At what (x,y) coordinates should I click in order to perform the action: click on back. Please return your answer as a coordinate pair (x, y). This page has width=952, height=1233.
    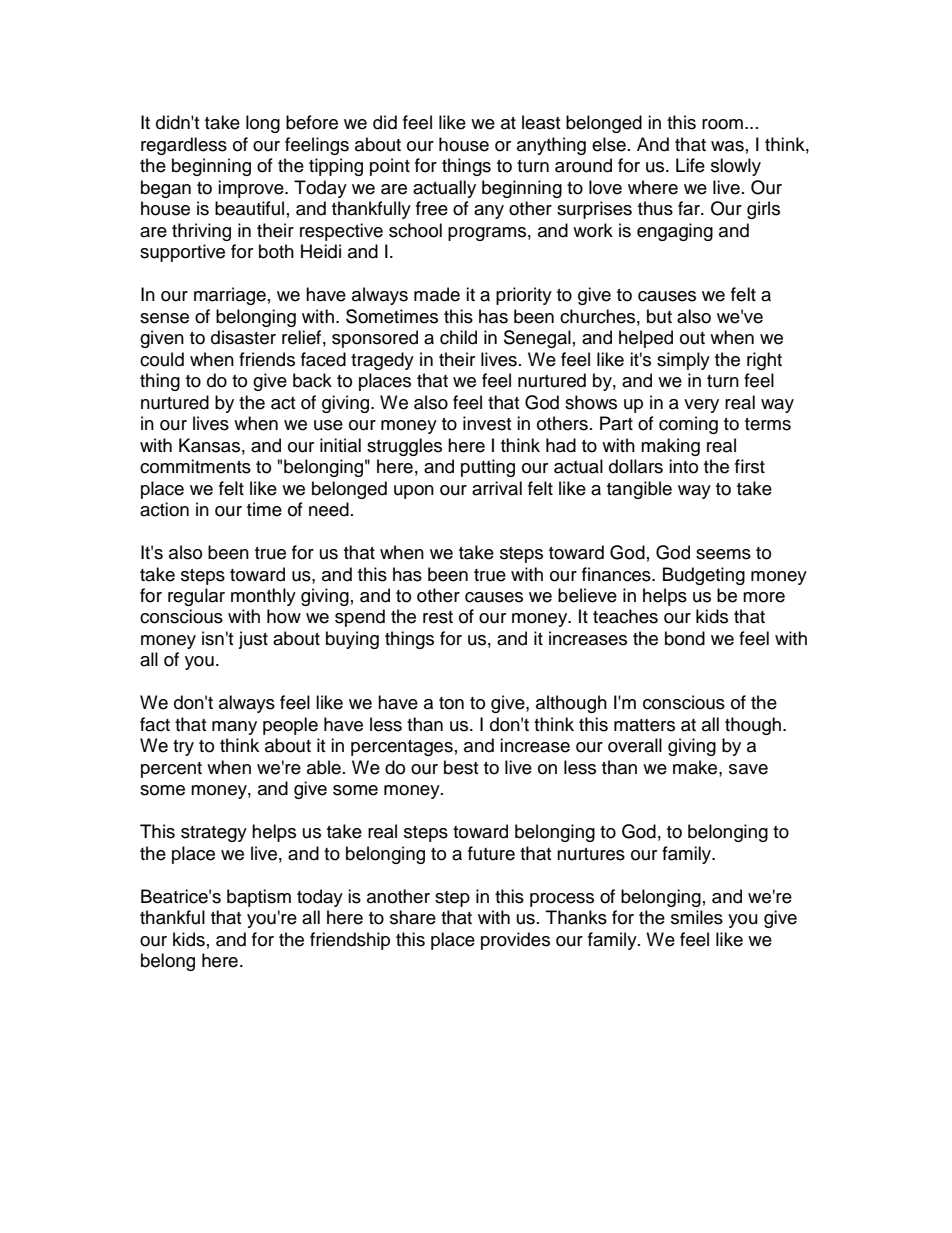
    Looking at the image, I should click on (312, 380).
